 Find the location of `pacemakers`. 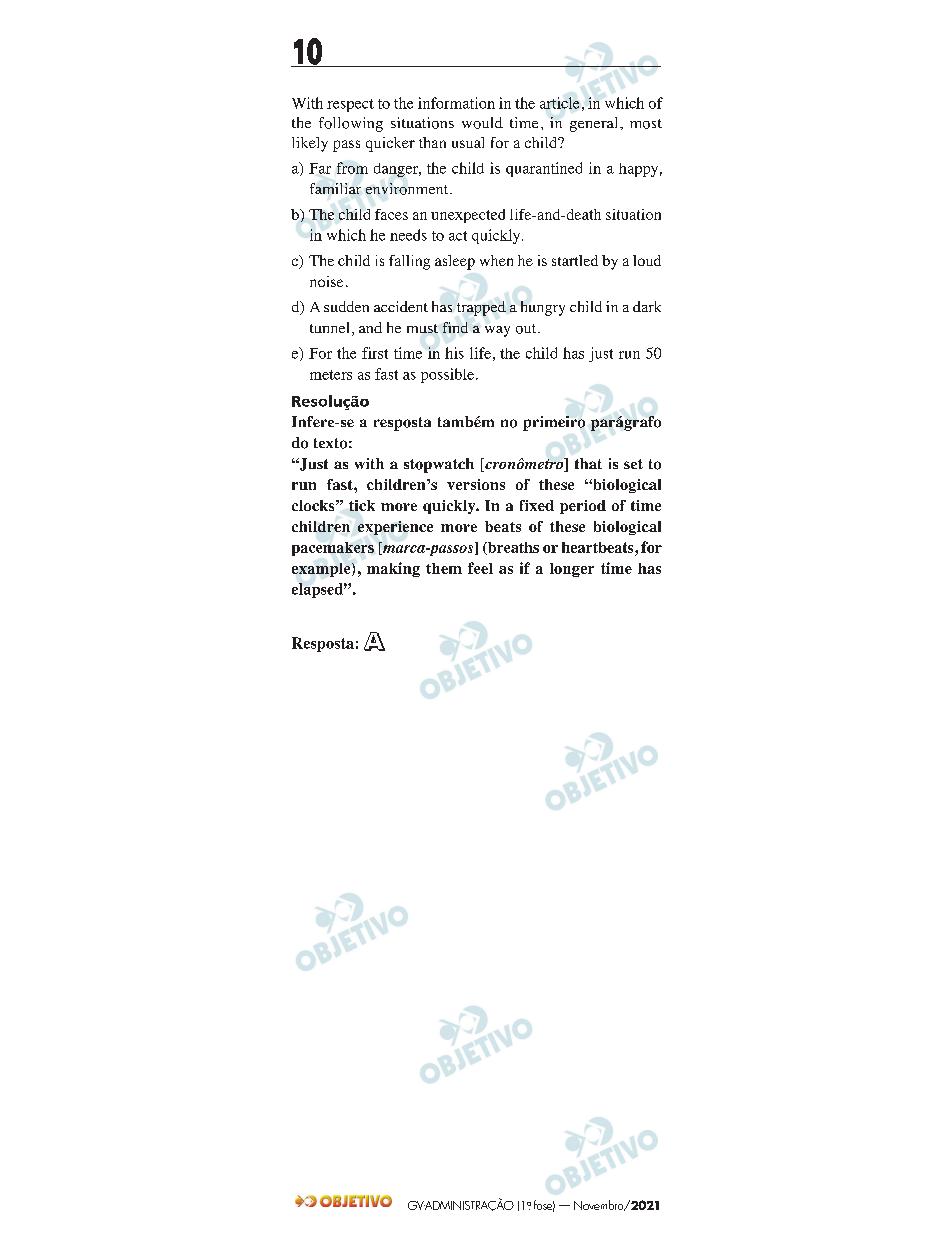

pacemakers is located at coordinates (333, 549).
